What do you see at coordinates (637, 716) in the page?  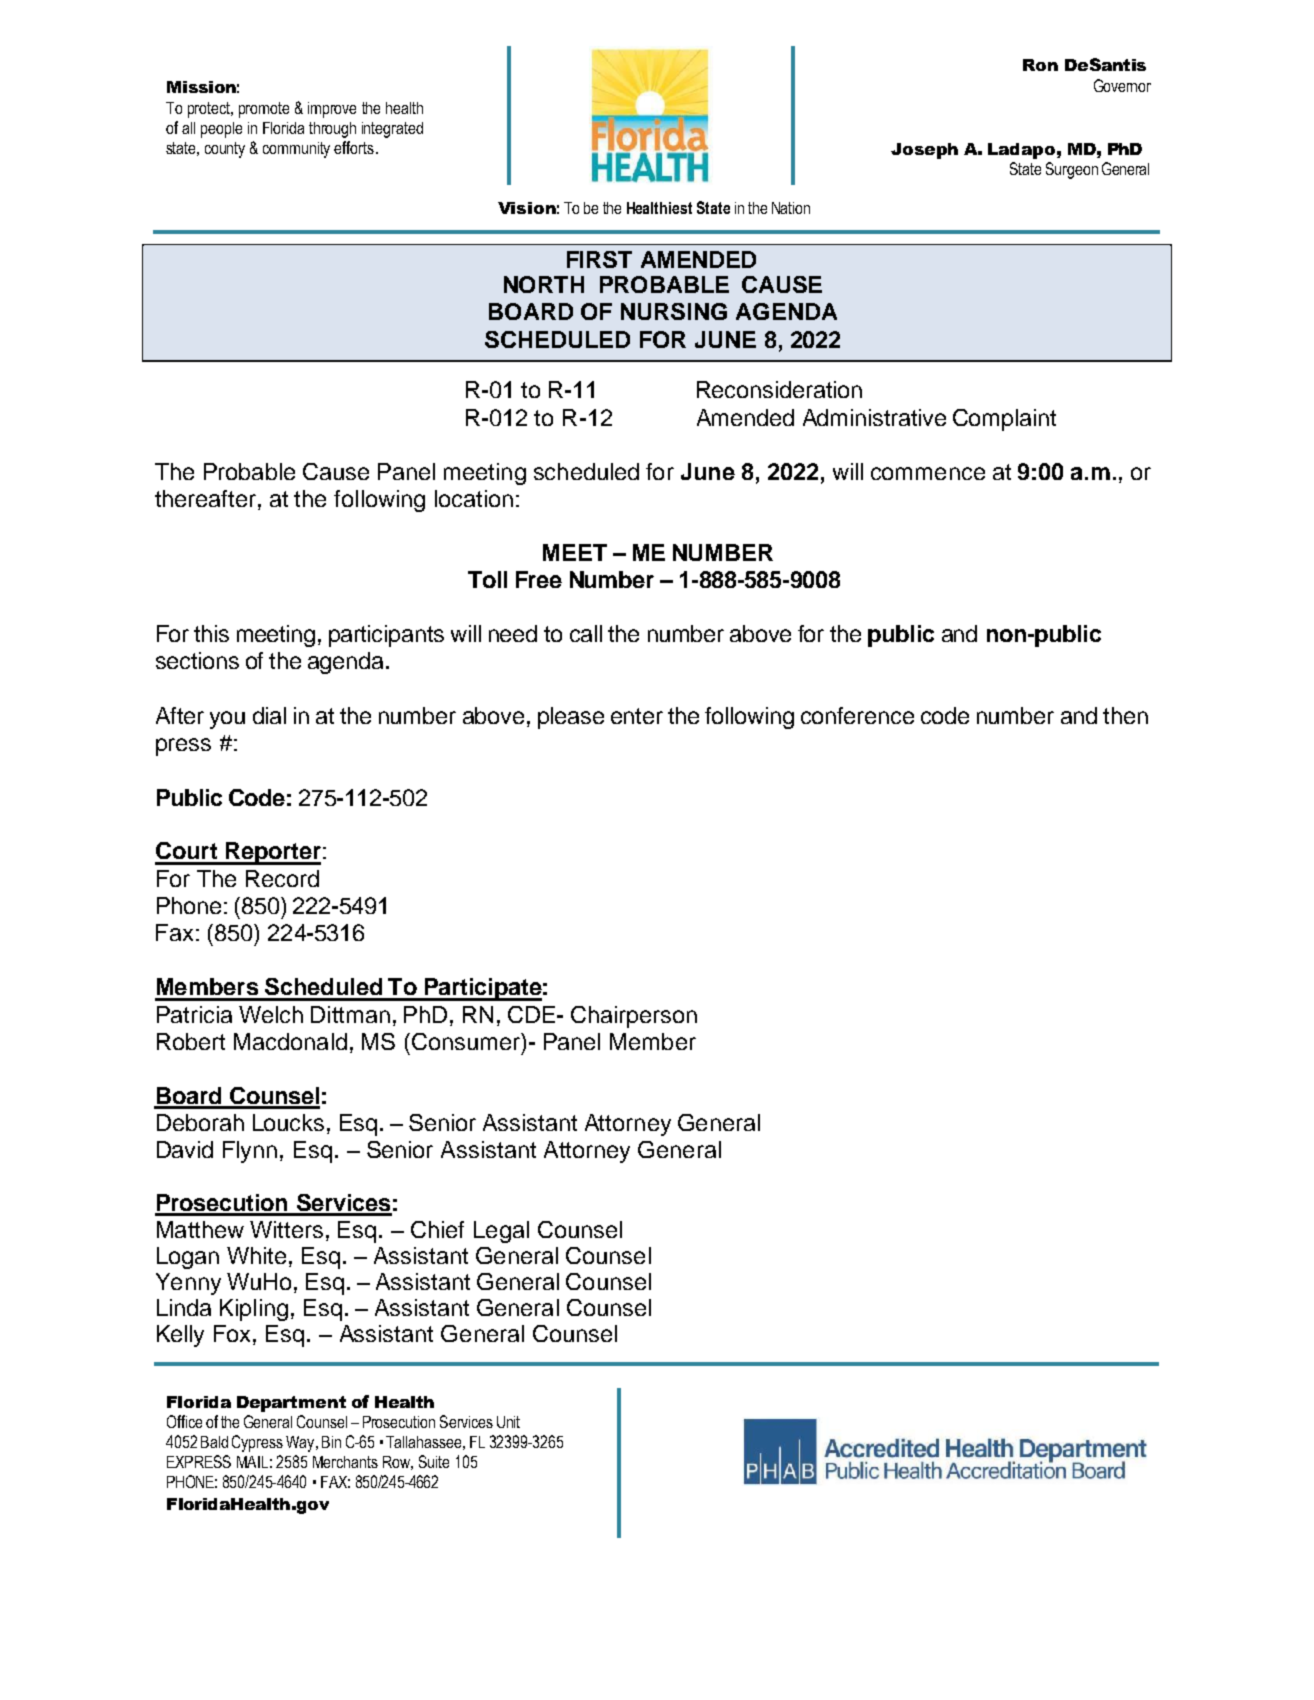 I see `enter` at bounding box center [637, 716].
